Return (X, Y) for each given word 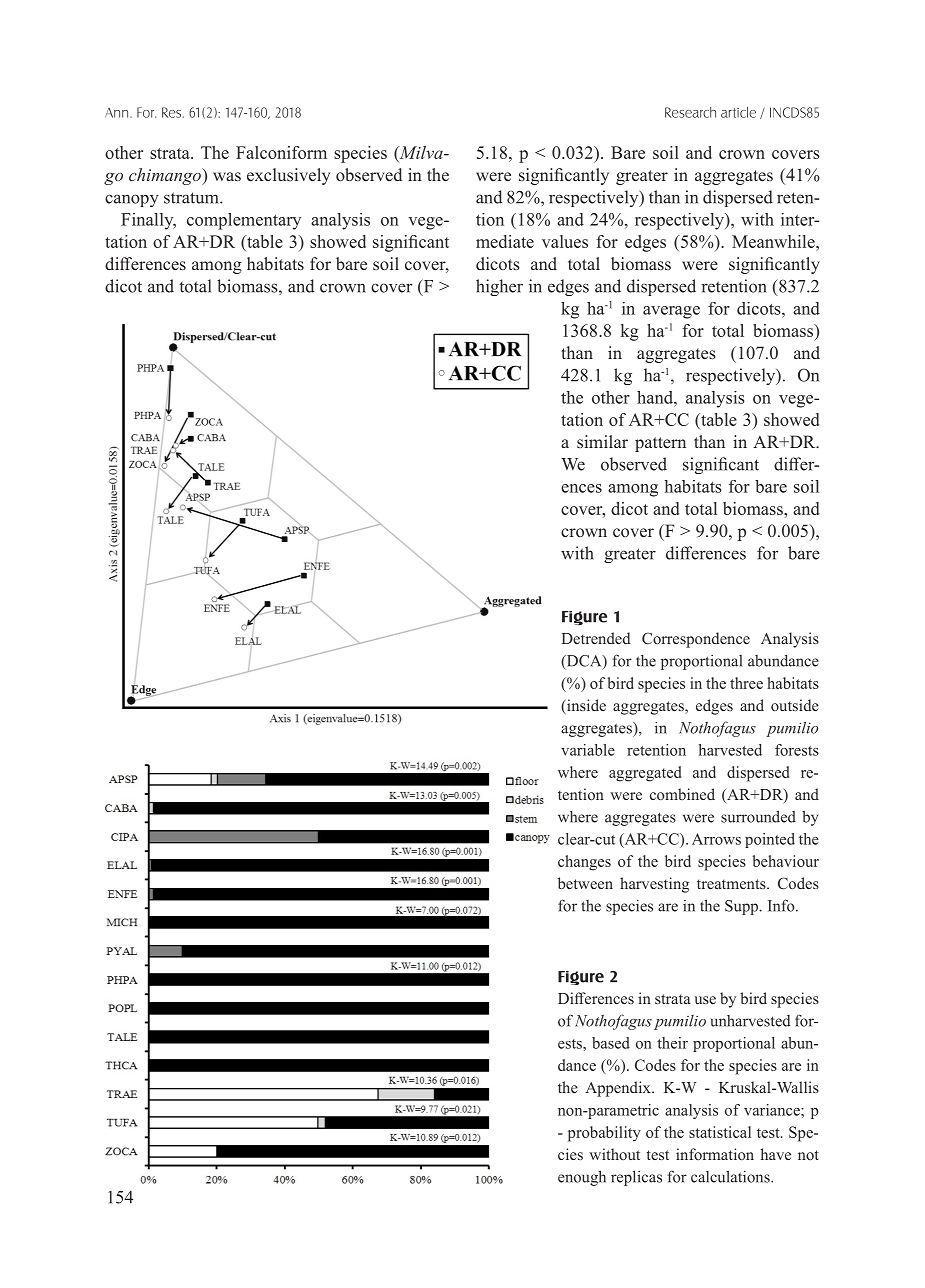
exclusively (288, 176)
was (227, 176)
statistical (720, 1132)
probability (604, 1134)
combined (682, 794)
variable (588, 750)
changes (584, 863)
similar (602, 441)
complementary (244, 221)
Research (690, 112)
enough (582, 1178)
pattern (660, 444)
